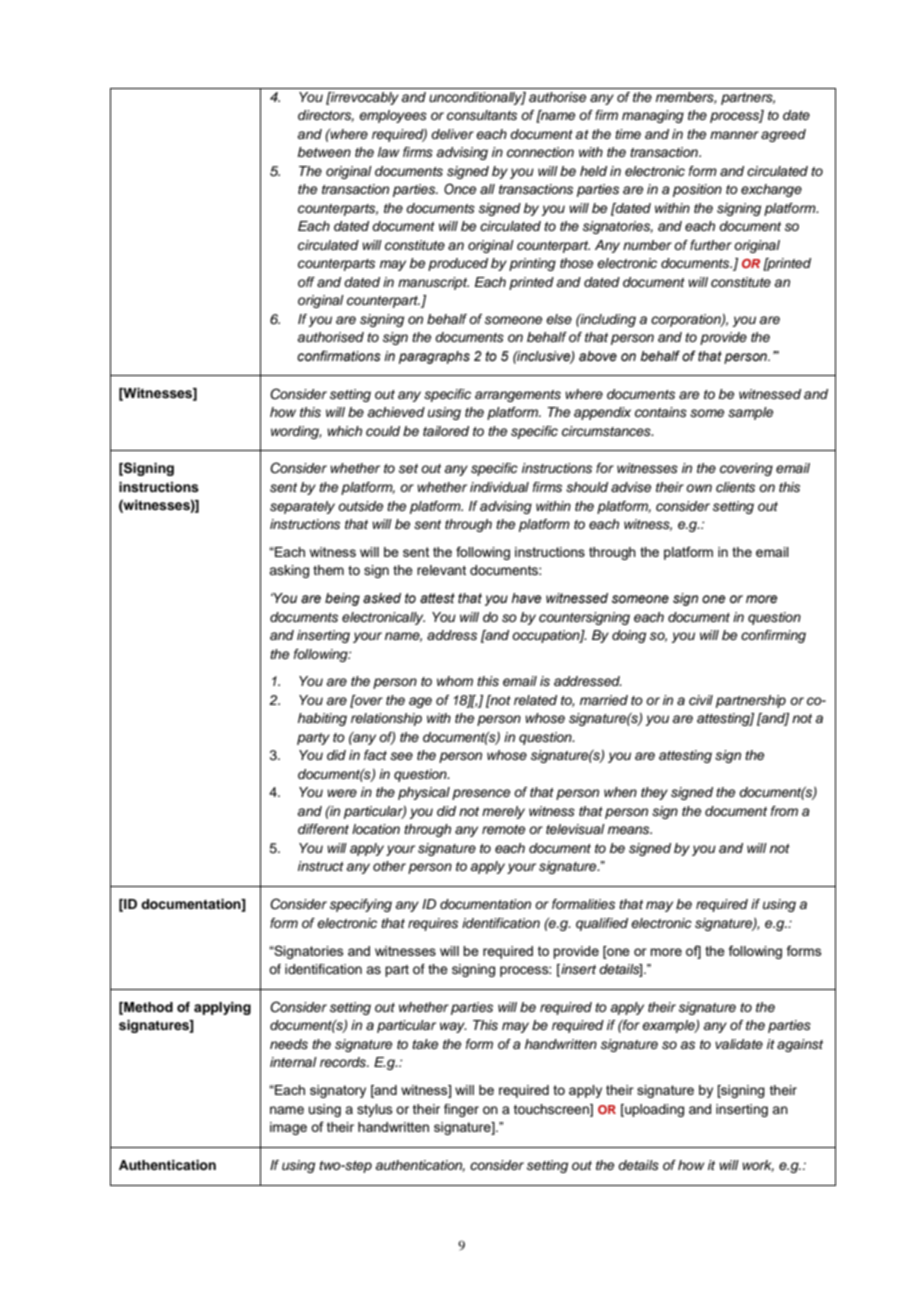 The width and height of the screenshot is (924, 1308). Describe the element at coordinates (503, 829) in the screenshot. I see `remote` at that location.
